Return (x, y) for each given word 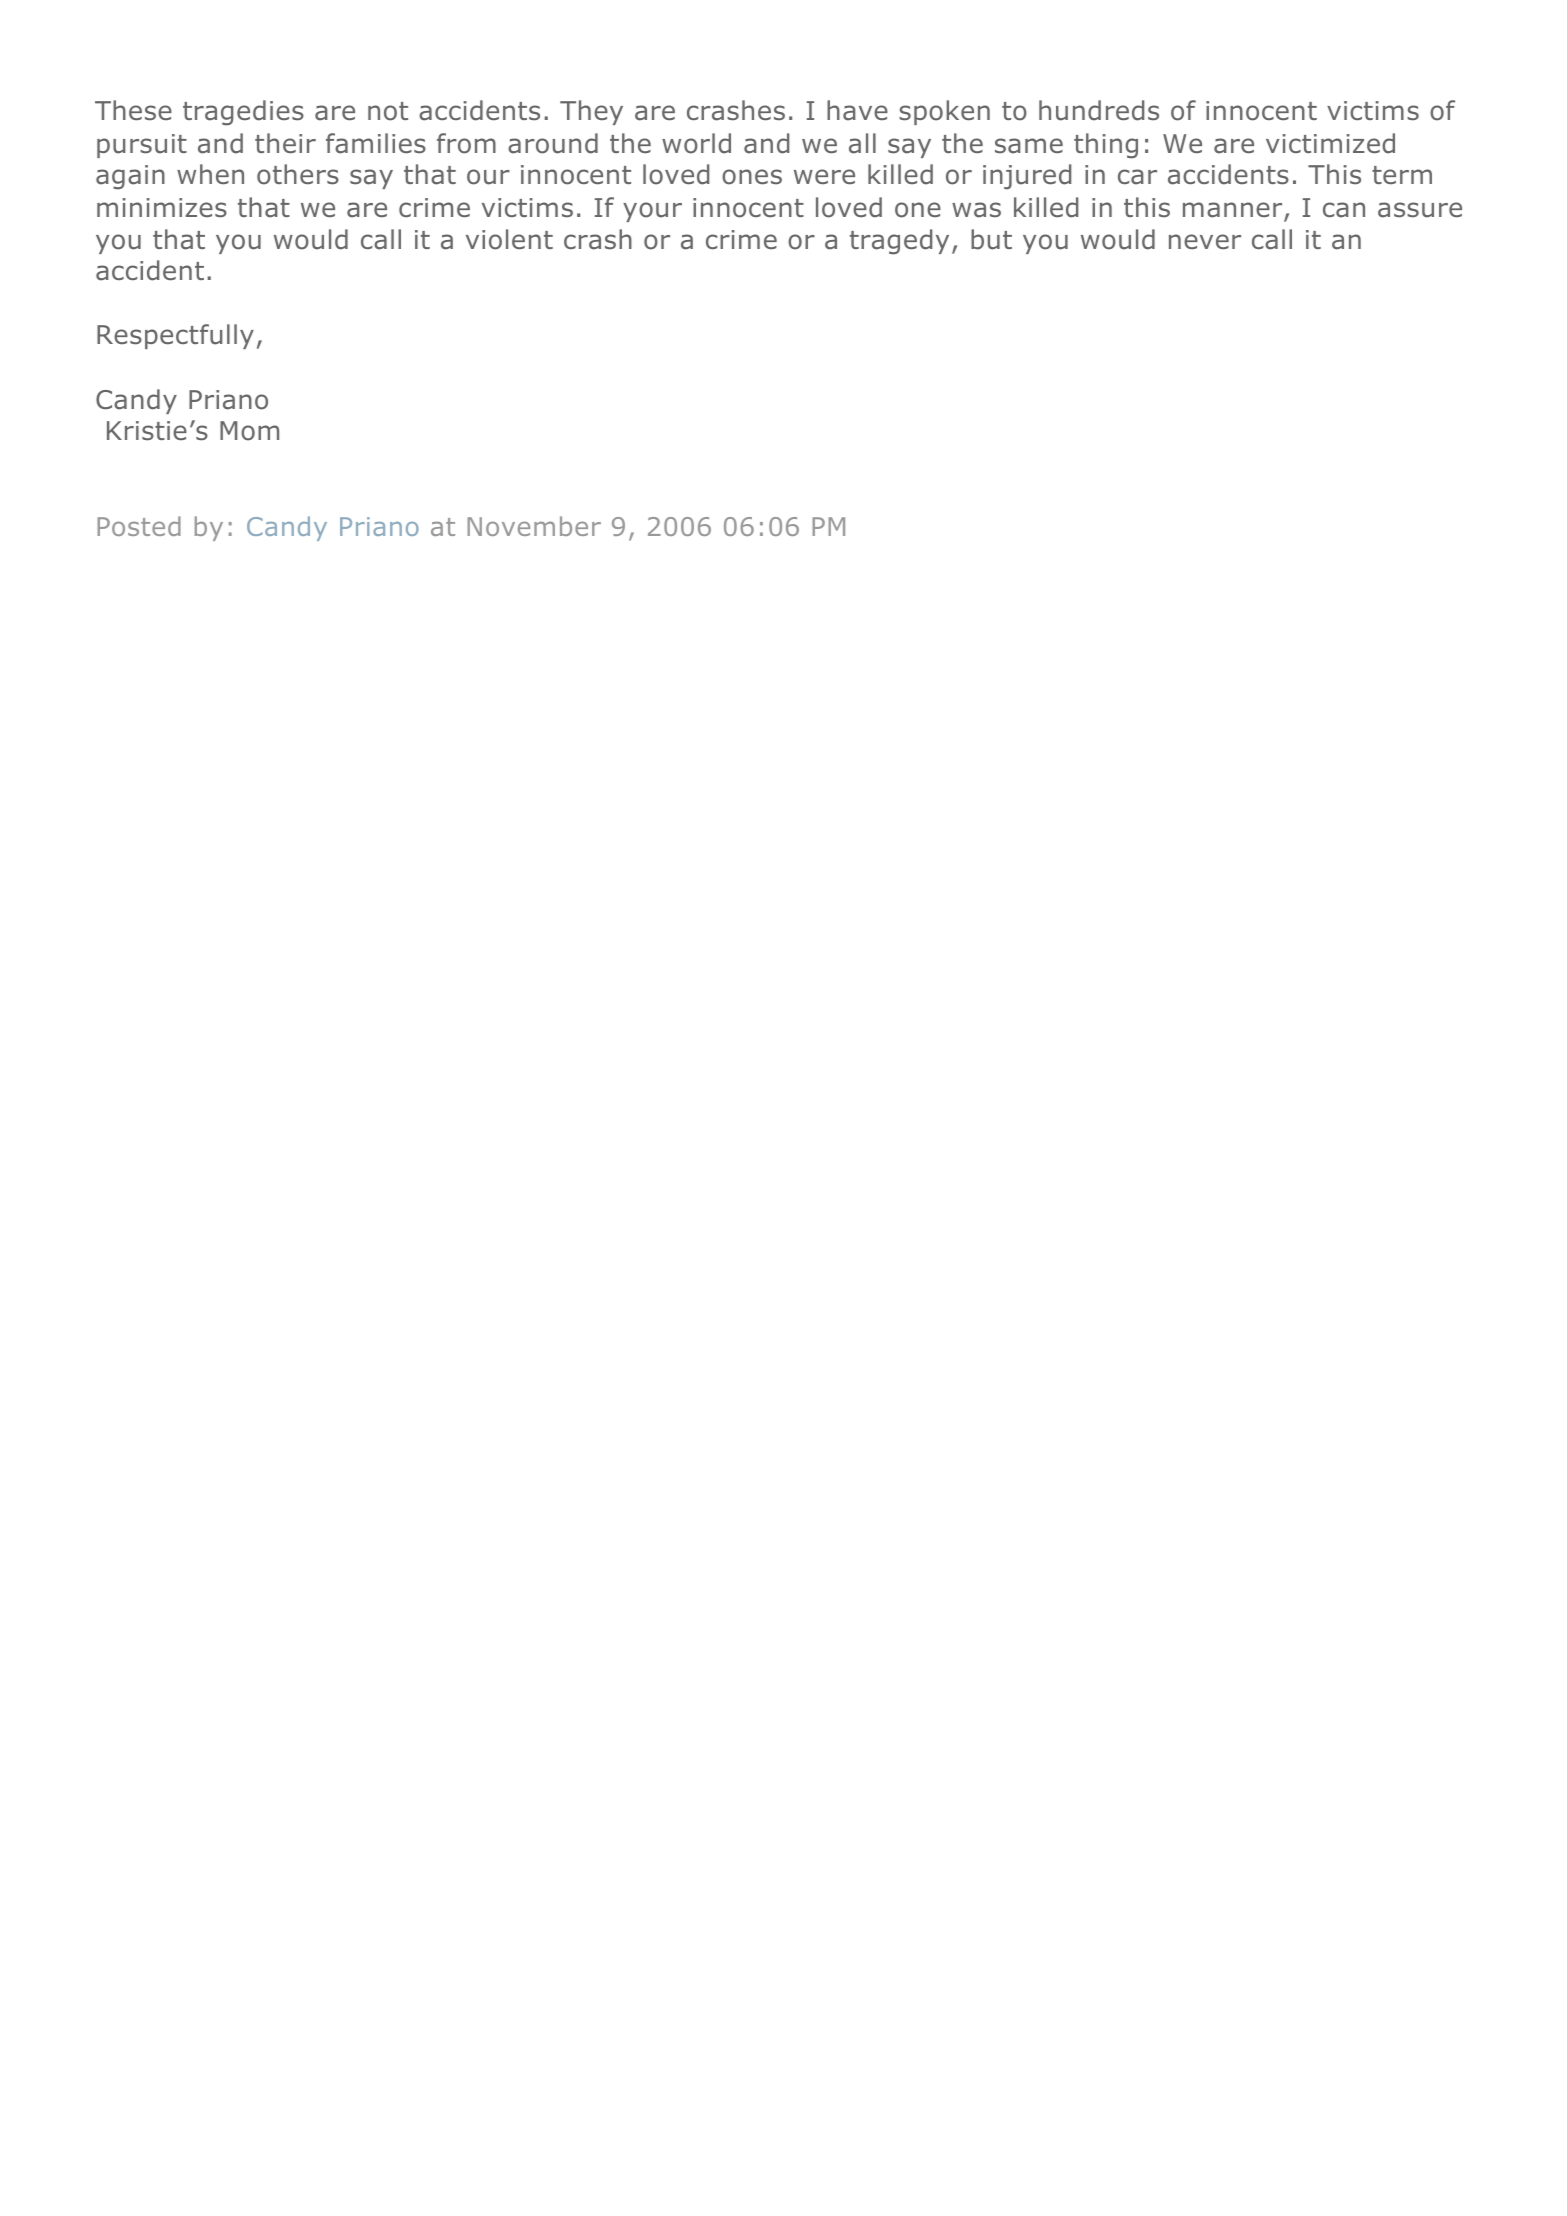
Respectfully (175, 336)
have (857, 110)
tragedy (899, 242)
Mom (249, 431)
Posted (139, 526)
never (1205, 241)
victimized (1330, 143)
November (534, 526)
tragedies (243, 113)
